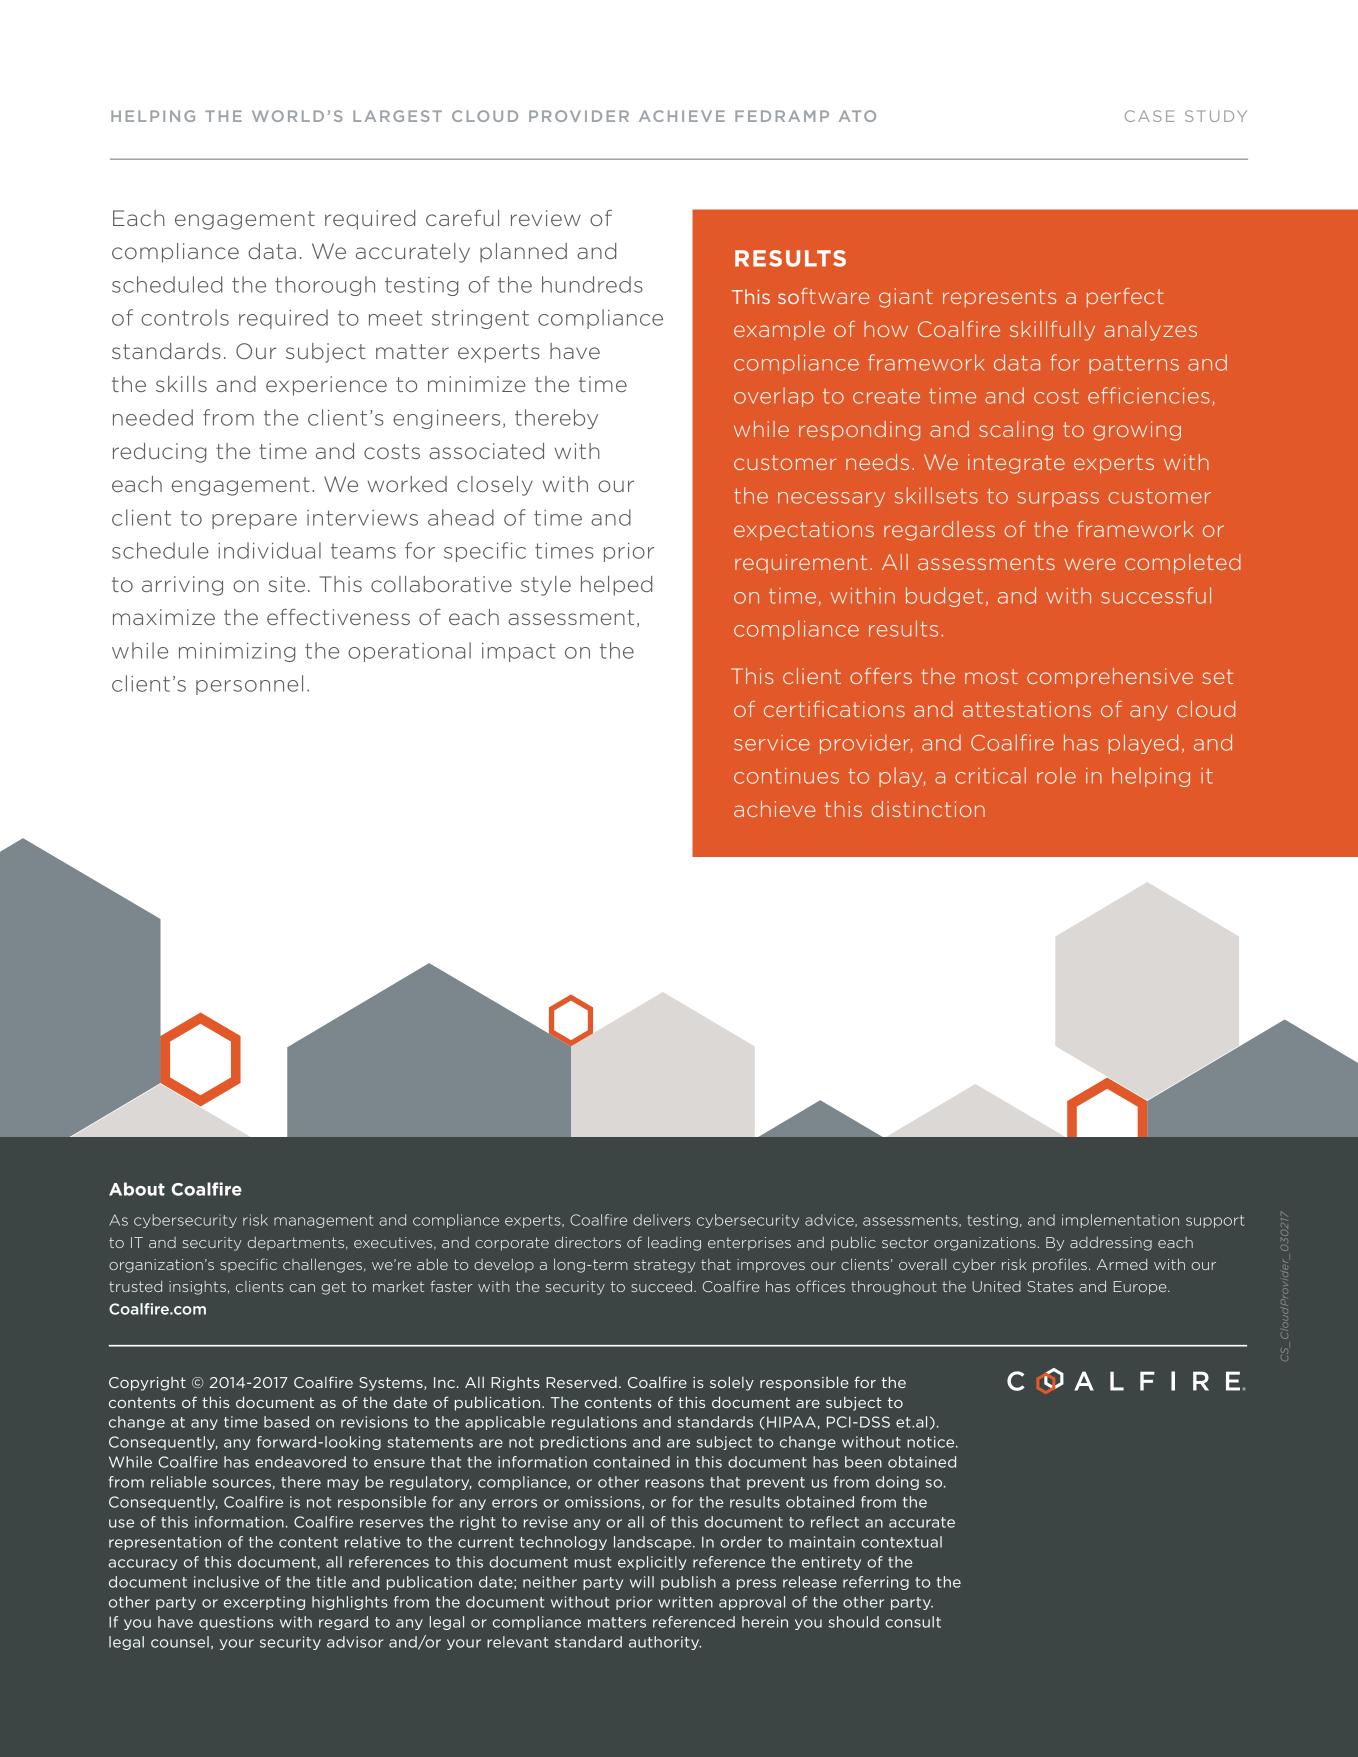  What do you see at coordinates (546, 218) in the screenshot?
I see `review` at bounding box center [546, 218].
